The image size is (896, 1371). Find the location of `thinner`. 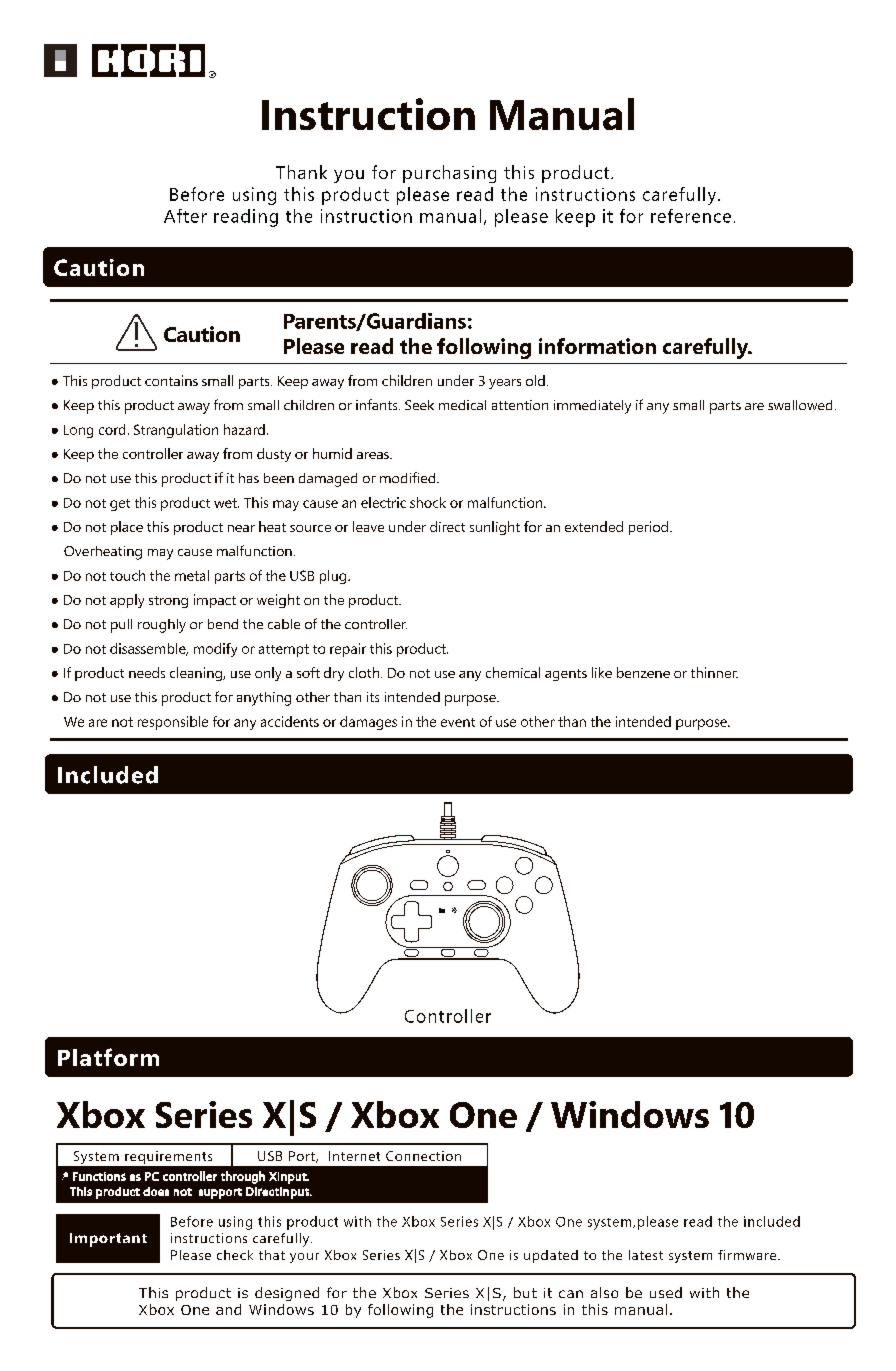

thinner is located at coordinates (714, 672).
